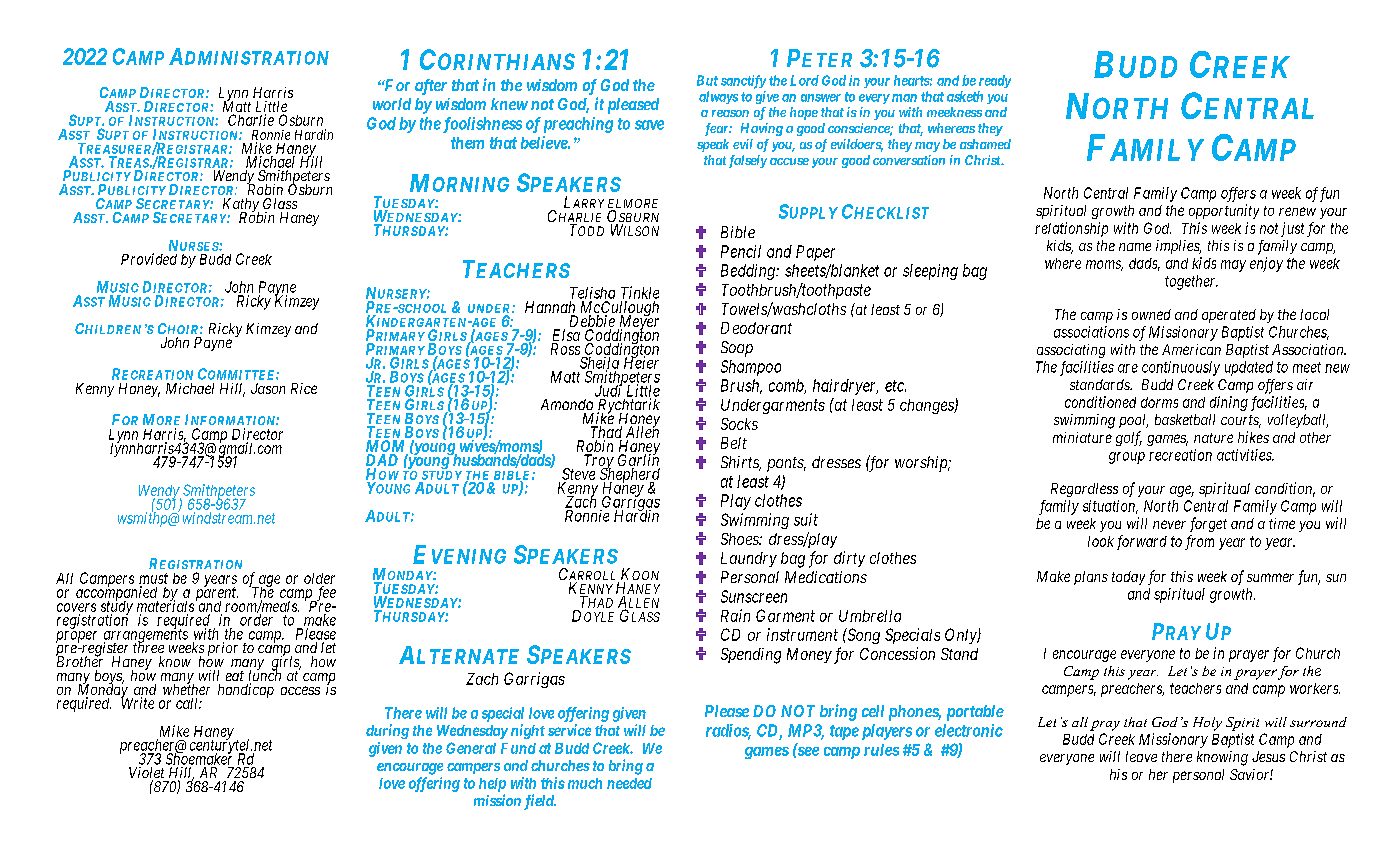  Describe the element at coordinates (392, 104) in the screenshot. I see `world` at that location.
